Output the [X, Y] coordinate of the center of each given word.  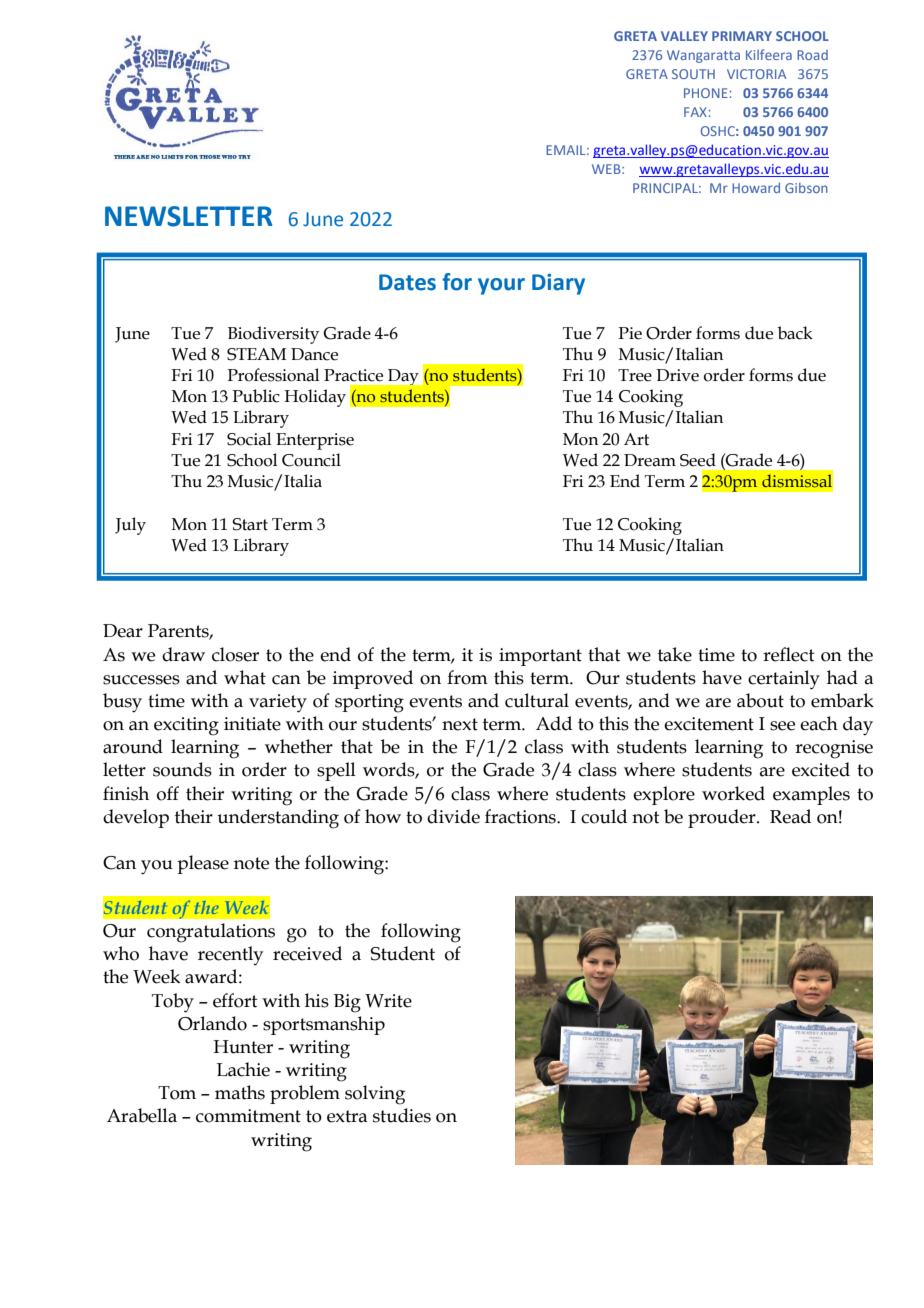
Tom [177, 1093]
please [203, 864]
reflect [789, 654]
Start [250, 524]
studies [402, 1115]
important [540, 657]
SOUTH [693, 74]
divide [453, 816]
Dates [407, 282]
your [501, 286]
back [795, 333]
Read [790, 816]
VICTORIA [756, 74]
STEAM [256, 354]
